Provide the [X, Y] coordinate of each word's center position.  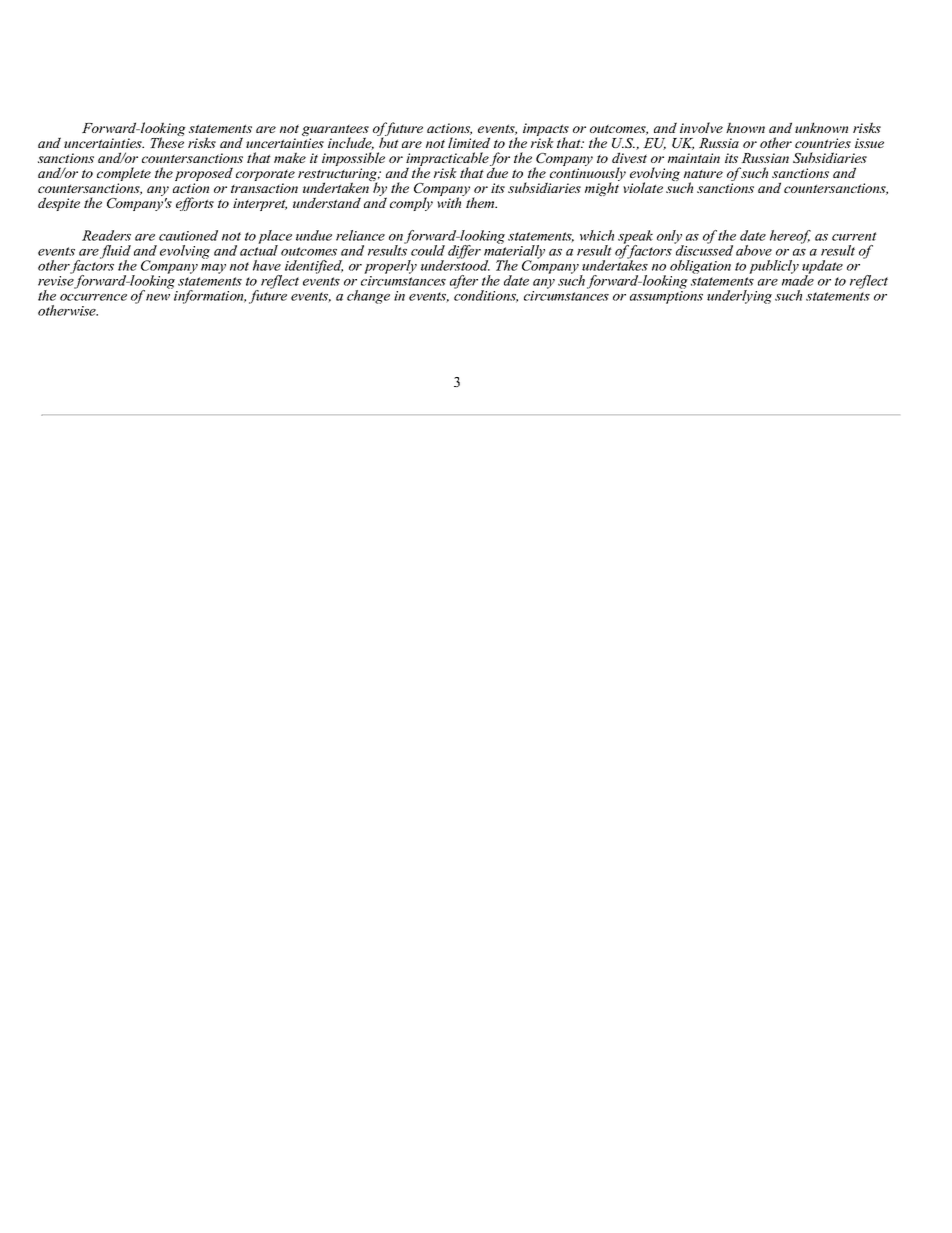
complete [124, 175]
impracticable [447, 160]
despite [59, 204]
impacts [546, 131]
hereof [790, 237]
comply [411, 204]
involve [701, 127]
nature [703, 173]
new [158, 297]
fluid [115, 253]
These [167, 141]
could [428, 250]
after [464, 282]
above [754, 250]
